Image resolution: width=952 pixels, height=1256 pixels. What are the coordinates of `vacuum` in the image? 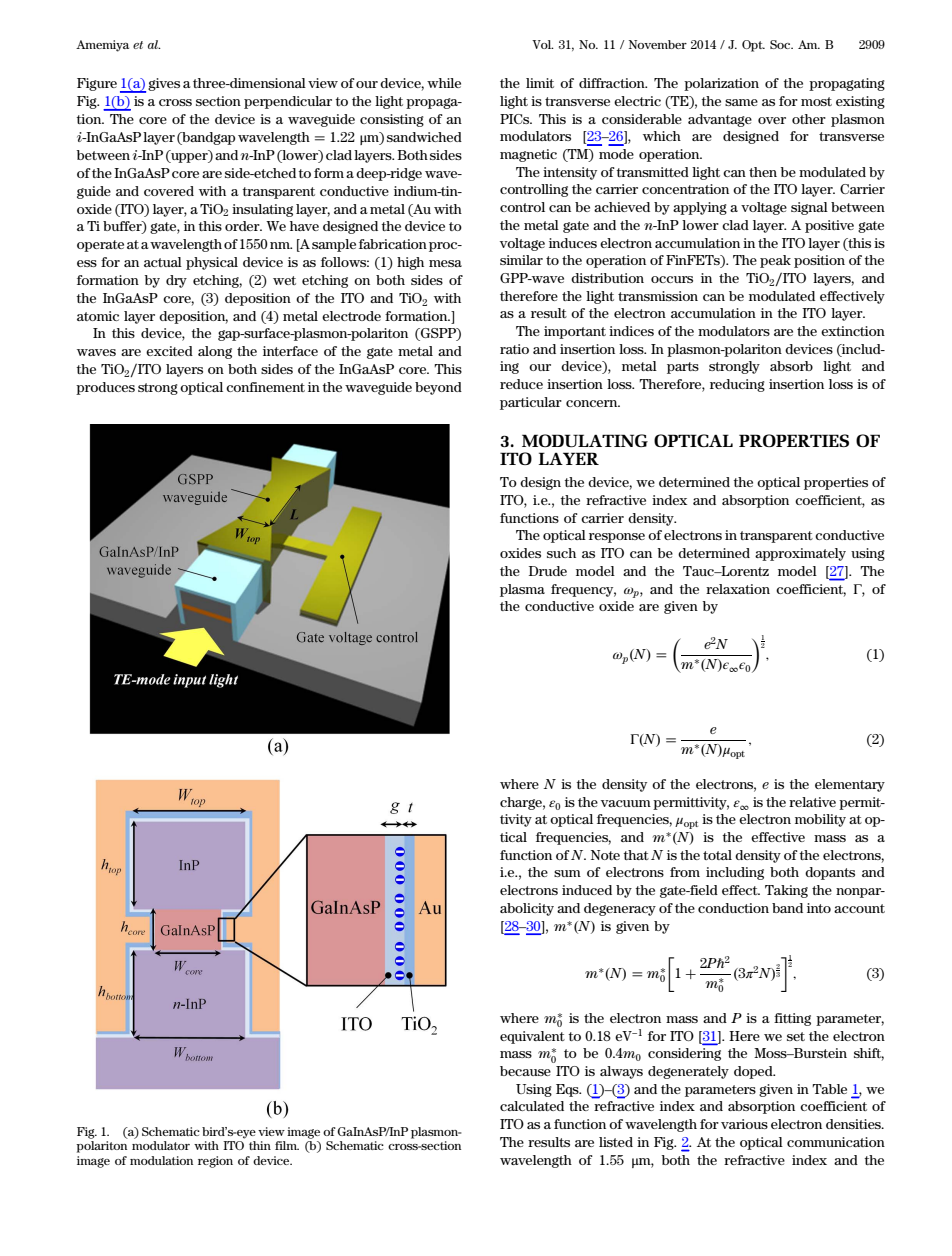 It's located at (626, 803).
